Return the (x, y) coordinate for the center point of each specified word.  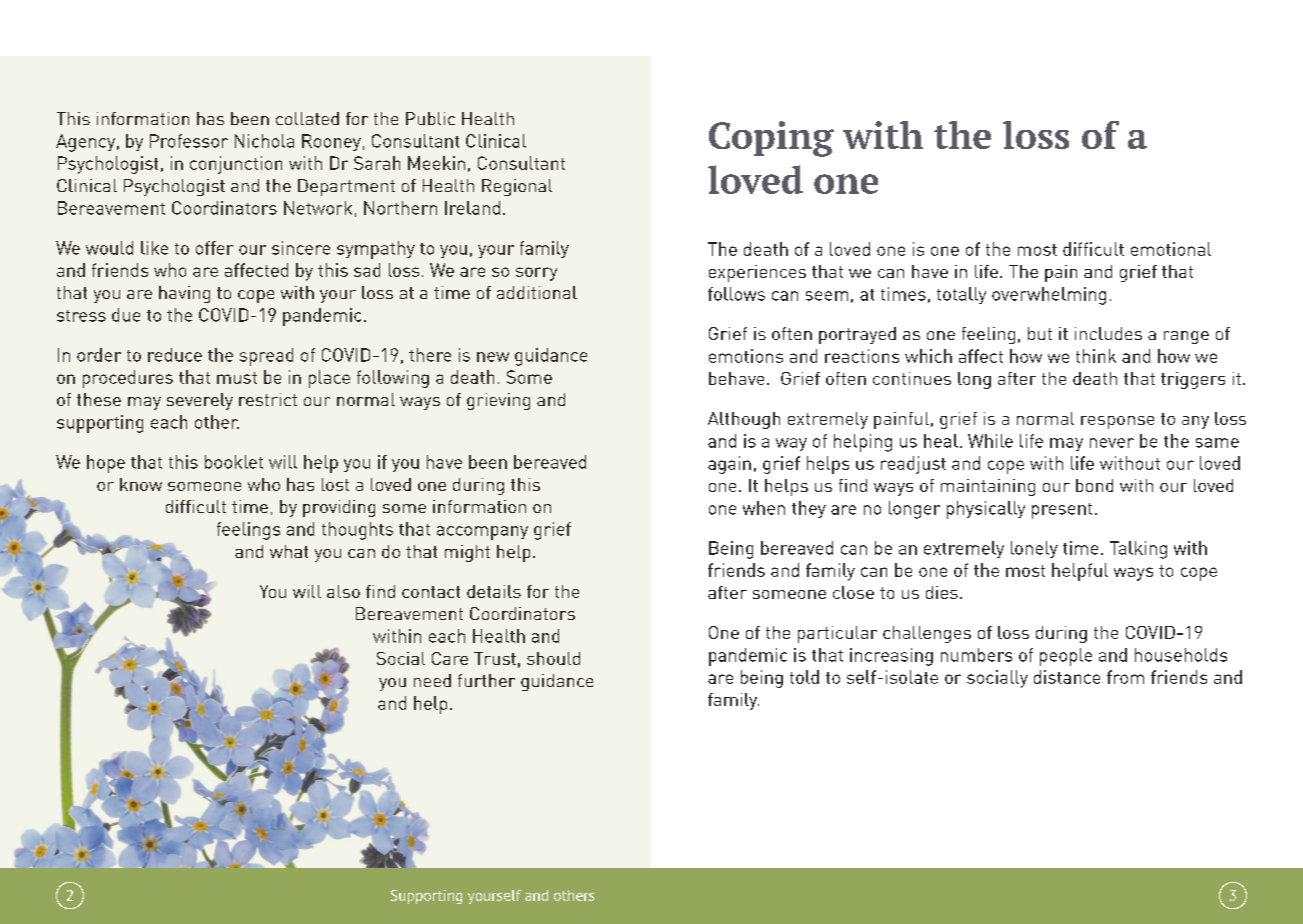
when (764, 508)
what (289, 551)
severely (200, 401)
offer (214, 248)
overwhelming (1049, 296)
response (1117, 422)
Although (744, 420)
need (432, 680)
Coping (771, 139)
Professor (189, 141)
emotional (1171, 249)
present (1062, 511)
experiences (757, 273)
